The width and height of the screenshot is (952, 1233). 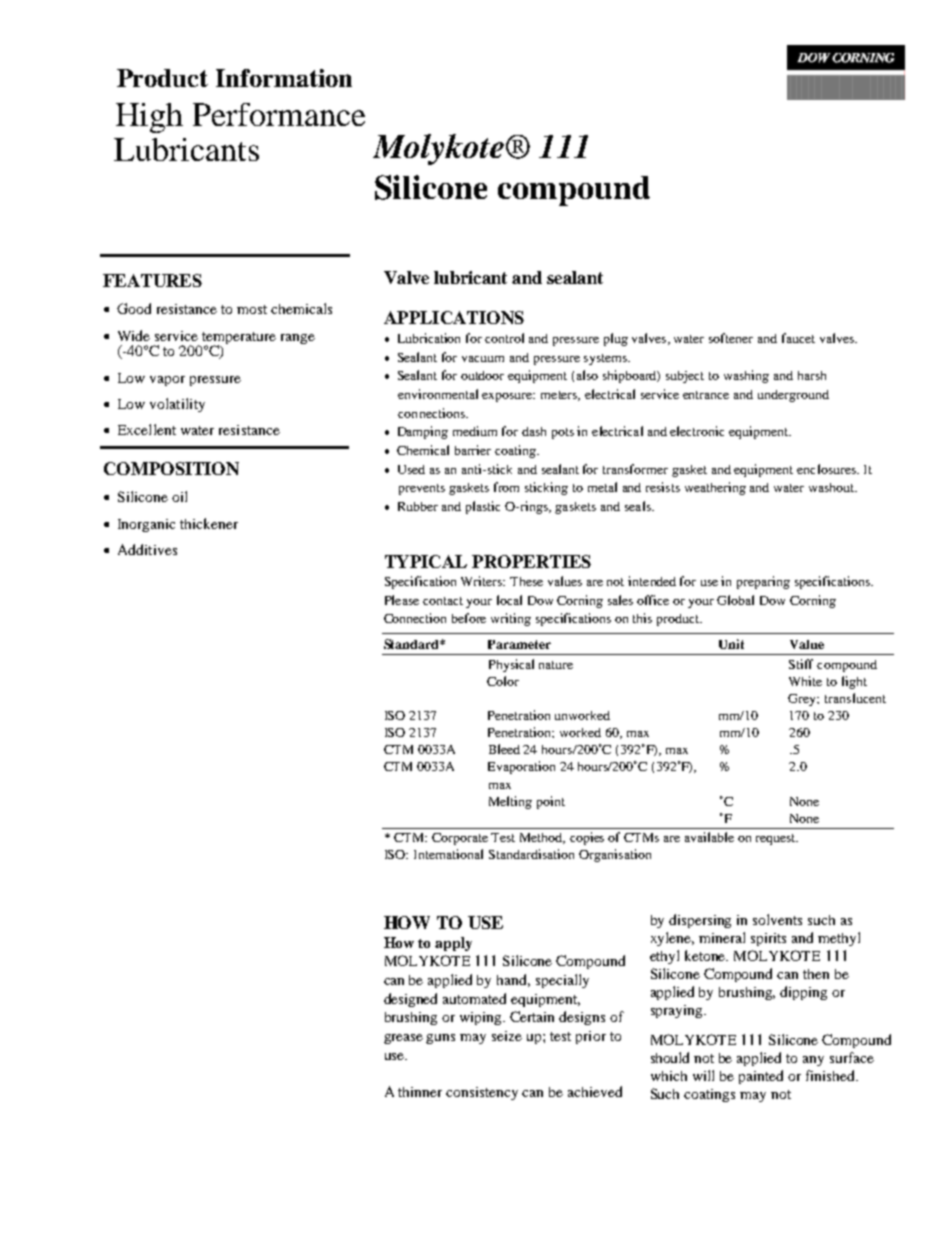 What do you see at coordinates (805, 681) in the screenshot?
I see `White` at bounding box center [805, 681].
